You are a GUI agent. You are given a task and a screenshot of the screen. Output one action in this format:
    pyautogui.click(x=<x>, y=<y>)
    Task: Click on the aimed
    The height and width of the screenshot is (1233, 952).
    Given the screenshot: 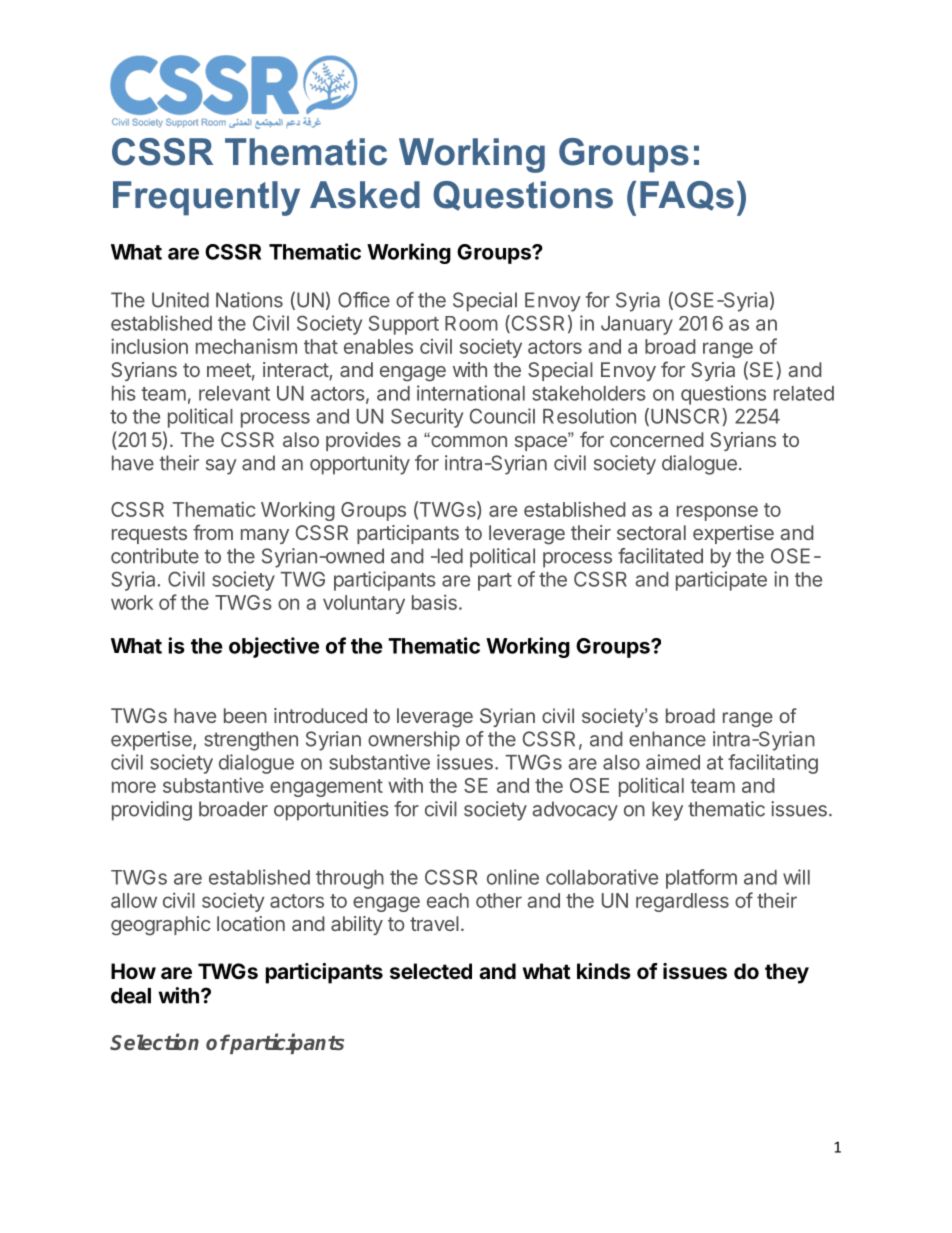 What is the action you would take?
    pyautogui.click(x=673, y=762)
